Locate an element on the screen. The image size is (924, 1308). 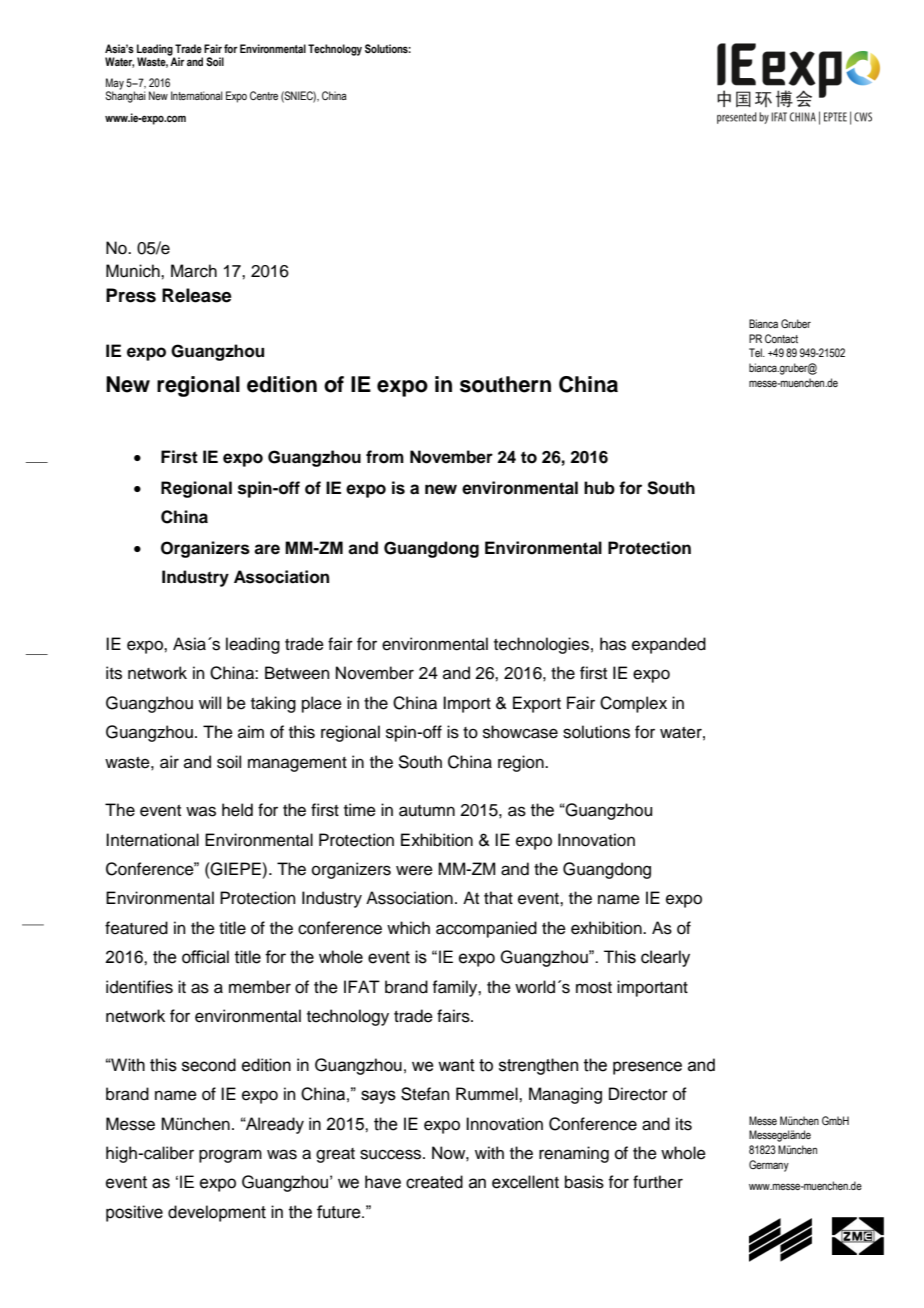
Tel is located at coordinates (756, 352).
